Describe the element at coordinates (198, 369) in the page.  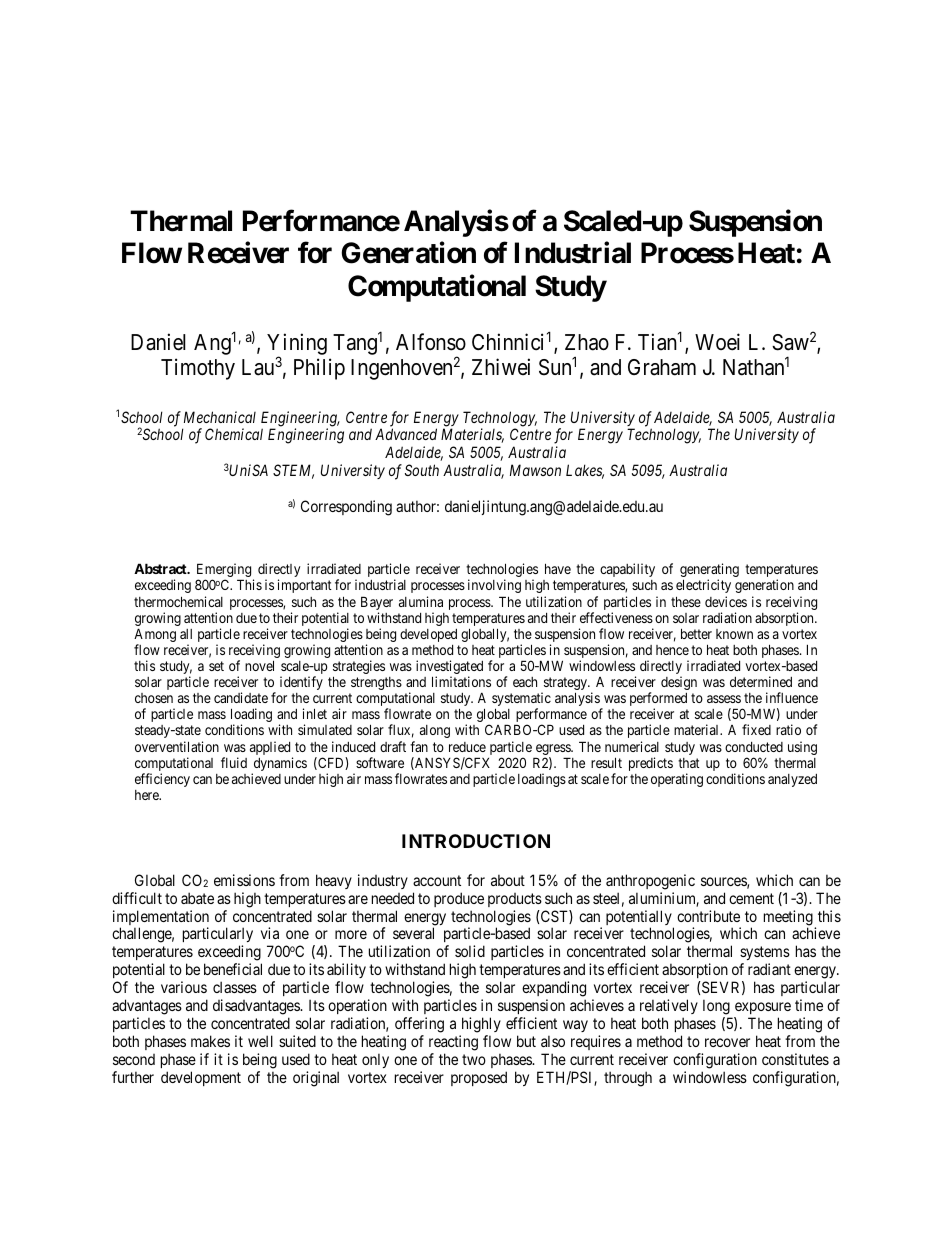
I see `Timothy` at that location.
